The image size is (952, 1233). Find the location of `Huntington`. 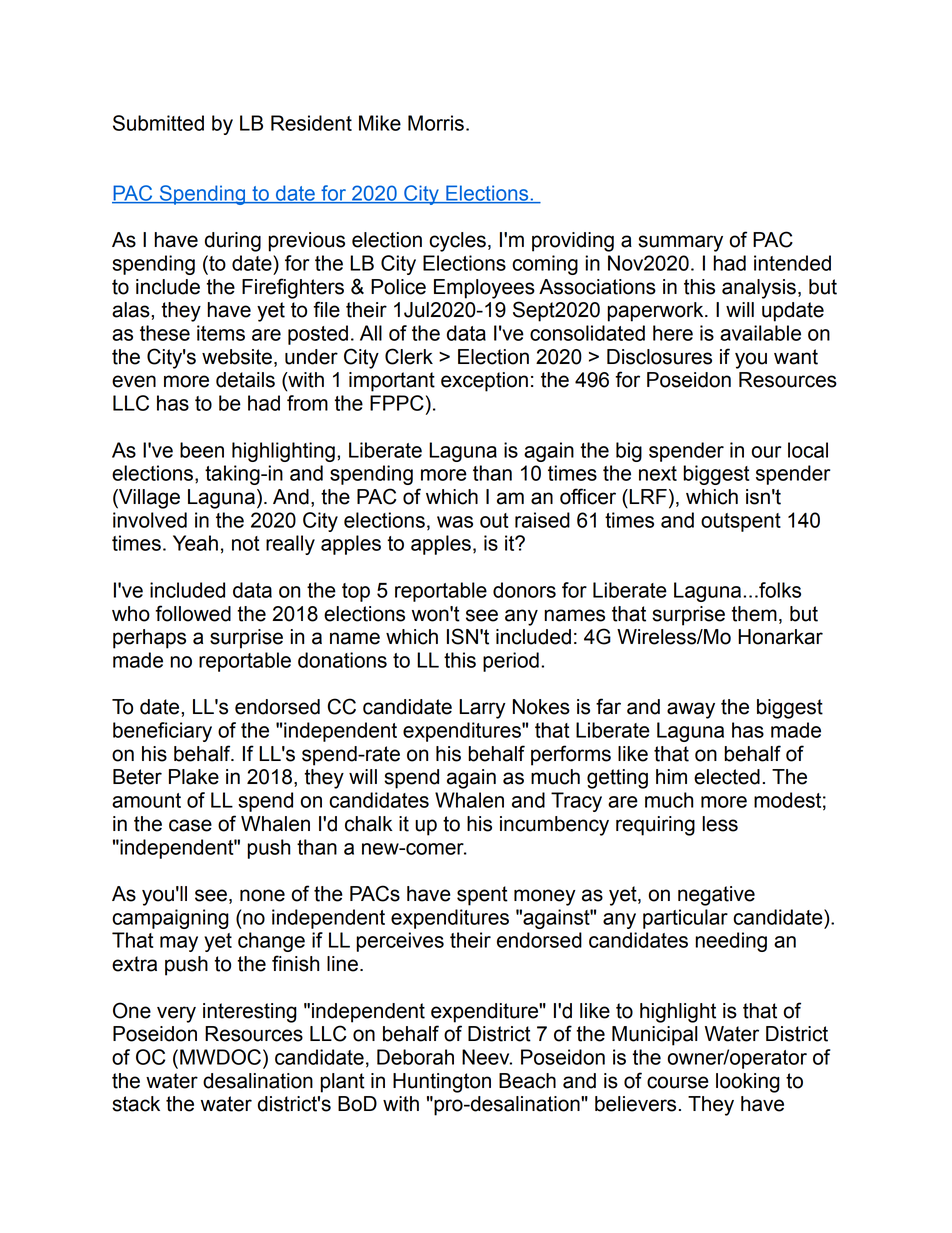

Huntington is located at coordinates (442, 1083).
